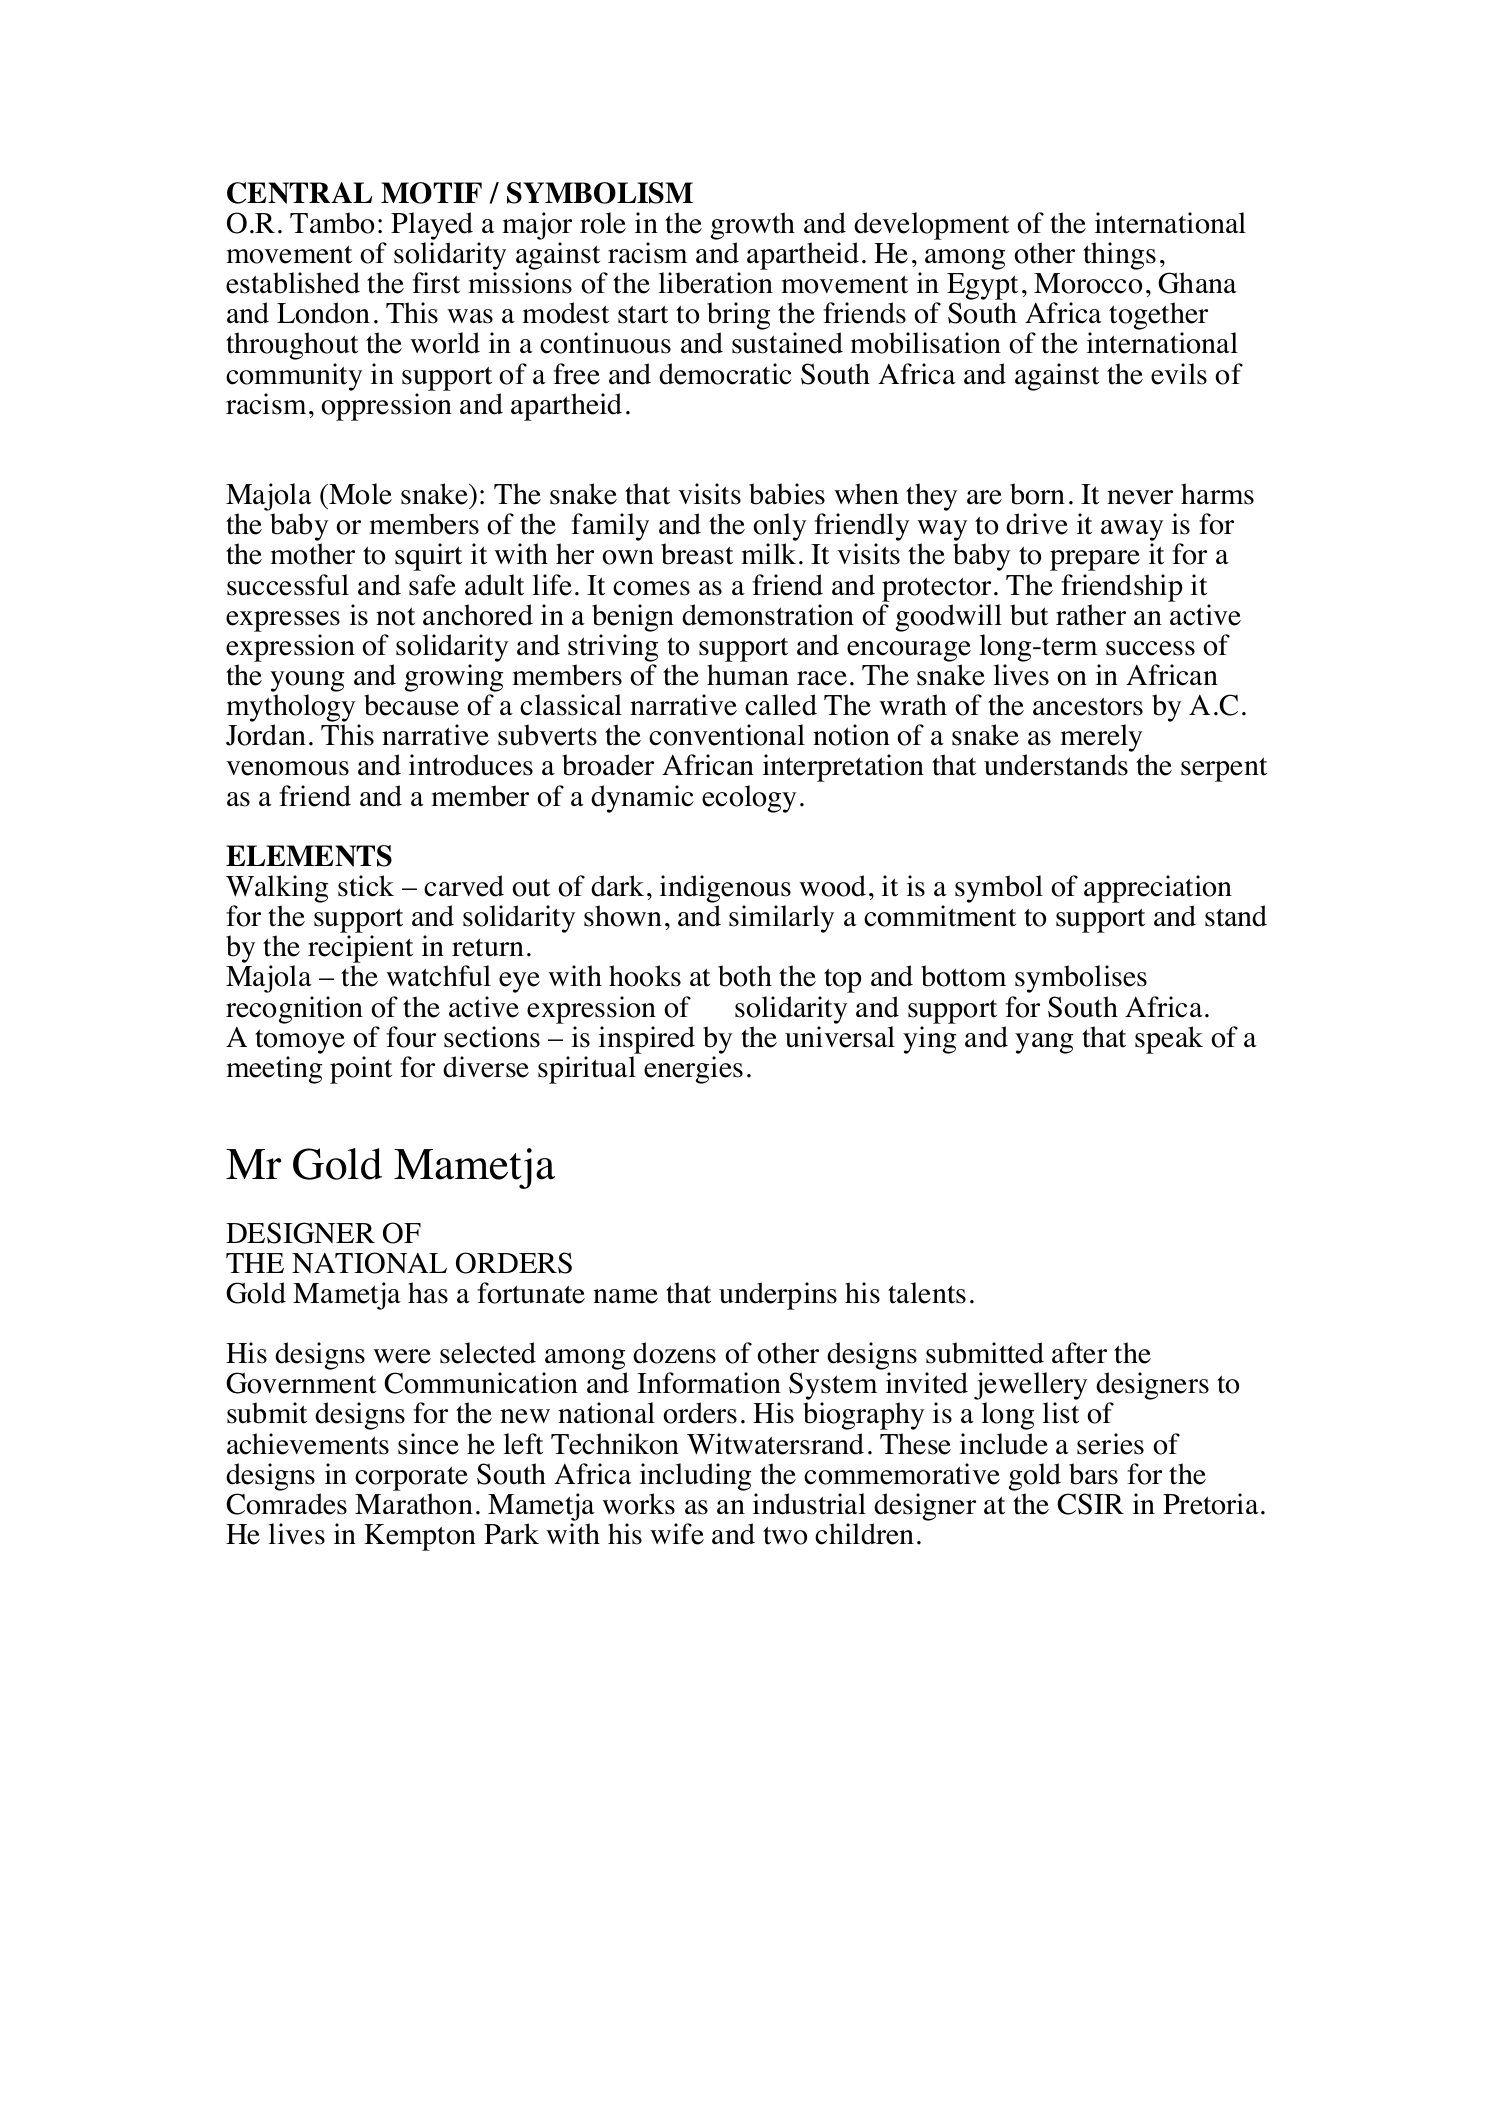 Image resolution: width=1495 pixels, height=2115 pixels. Describe the element at coordinates (695, 1477) in the screenshot. I see `including` at that location.
